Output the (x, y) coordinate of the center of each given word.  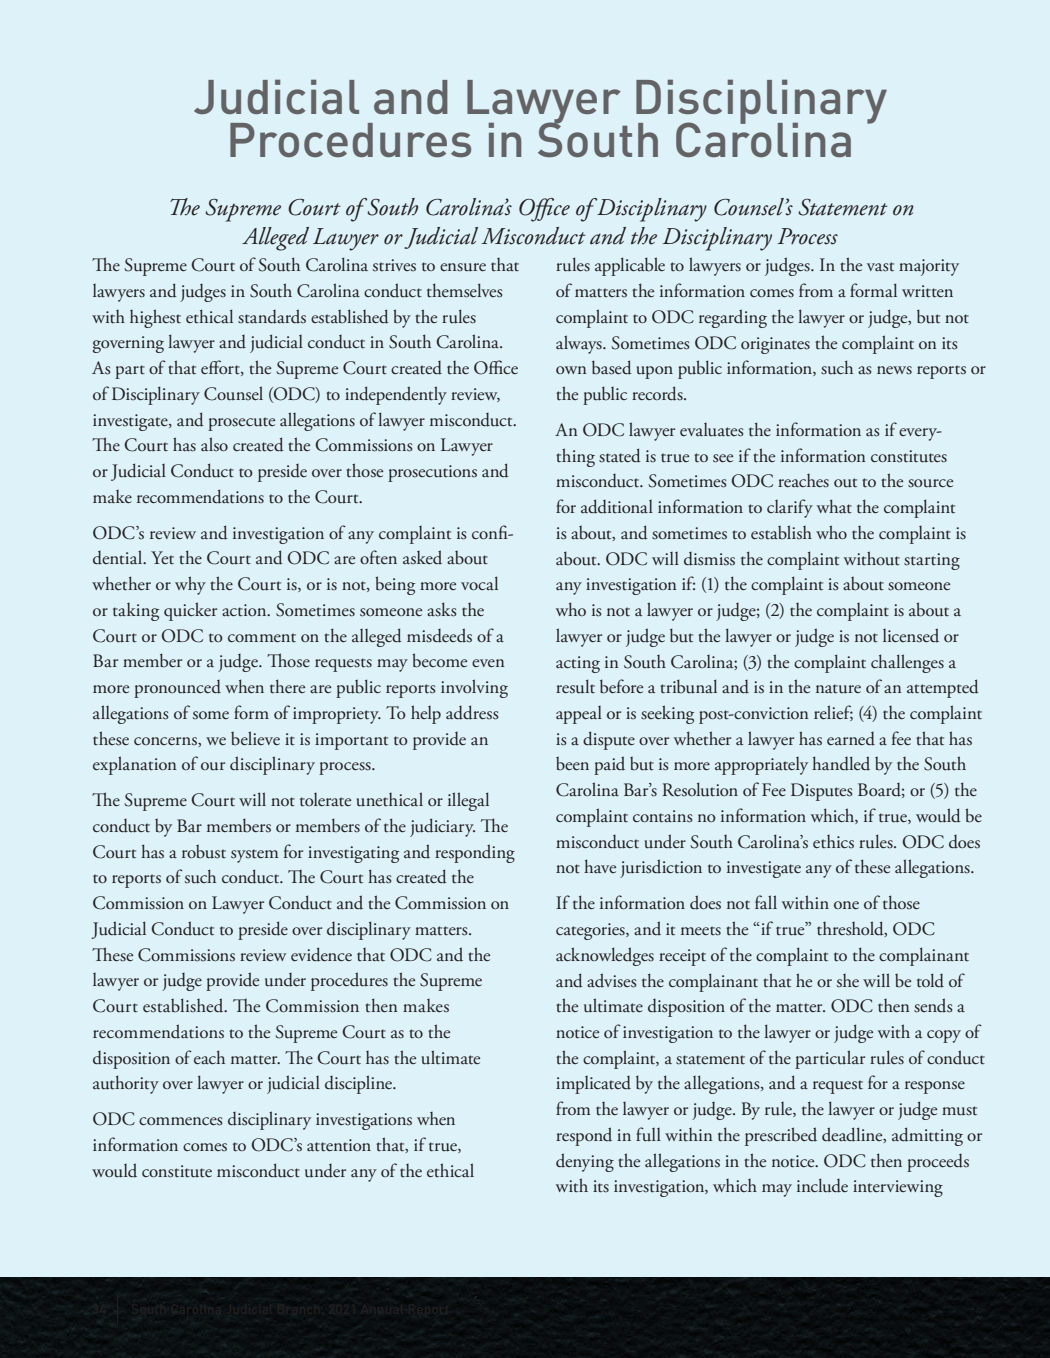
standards (272, 316)
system (255, 856)
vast (880, 267)
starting (932, 561)
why (190, 585)
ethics (833, 842)
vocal (479, 583)
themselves (465, 290)
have (600, 866)
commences (181, 1121)
